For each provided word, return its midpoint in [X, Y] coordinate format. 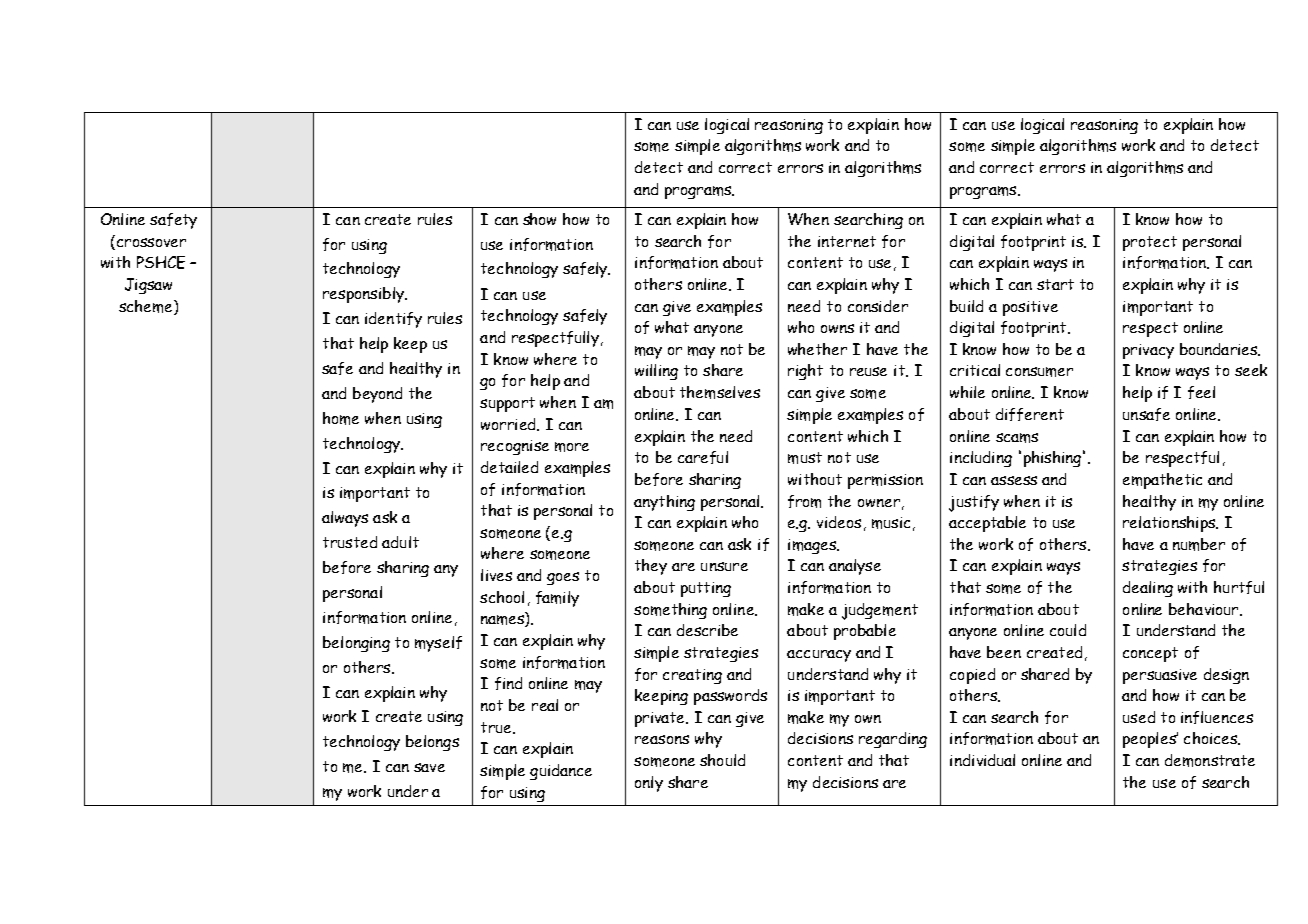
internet [847, 241]
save [429, 767]
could [1068, 630]
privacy [1148, 351]
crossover [150, 244]
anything [664, 503]
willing [656, 372]
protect [1150, 243]
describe [707, 630]
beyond [377, 395]
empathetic [1162, 481]
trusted [350, 542]
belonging [356, 644]
